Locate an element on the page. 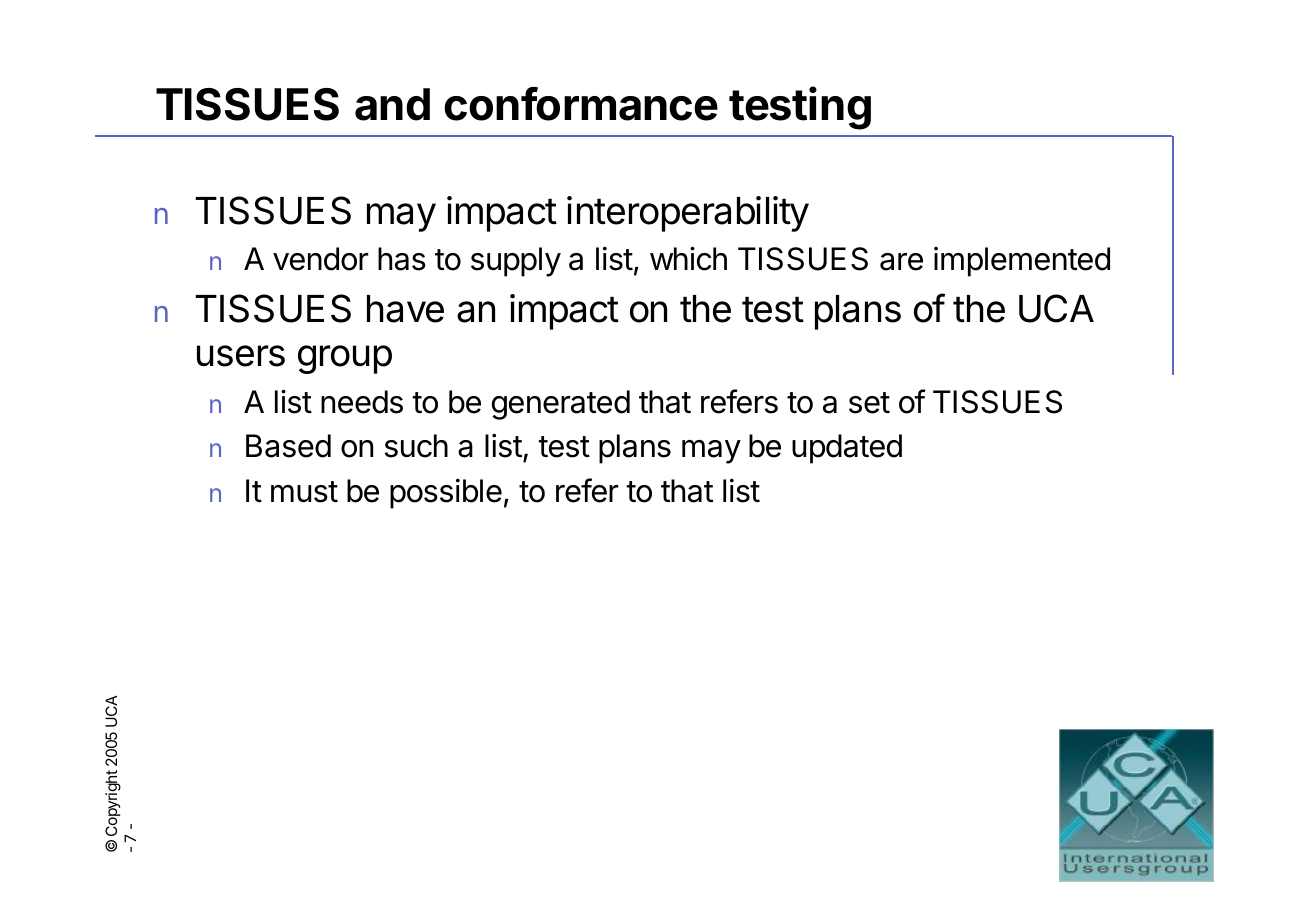 This image has height=924, width=1307. conformance is located at coordinates (581, 104).
